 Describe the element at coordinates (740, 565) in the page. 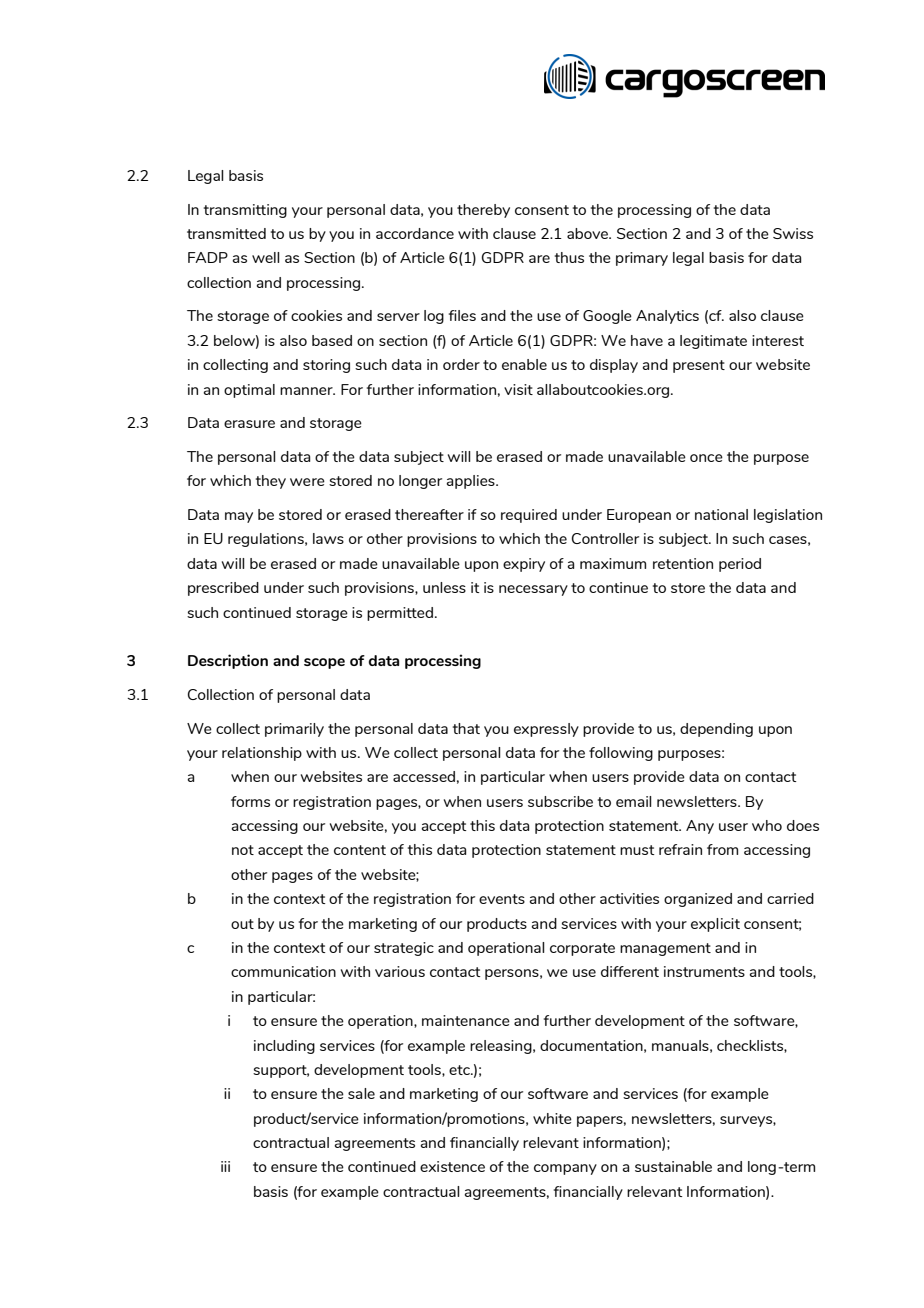

I see `period` at that location.
